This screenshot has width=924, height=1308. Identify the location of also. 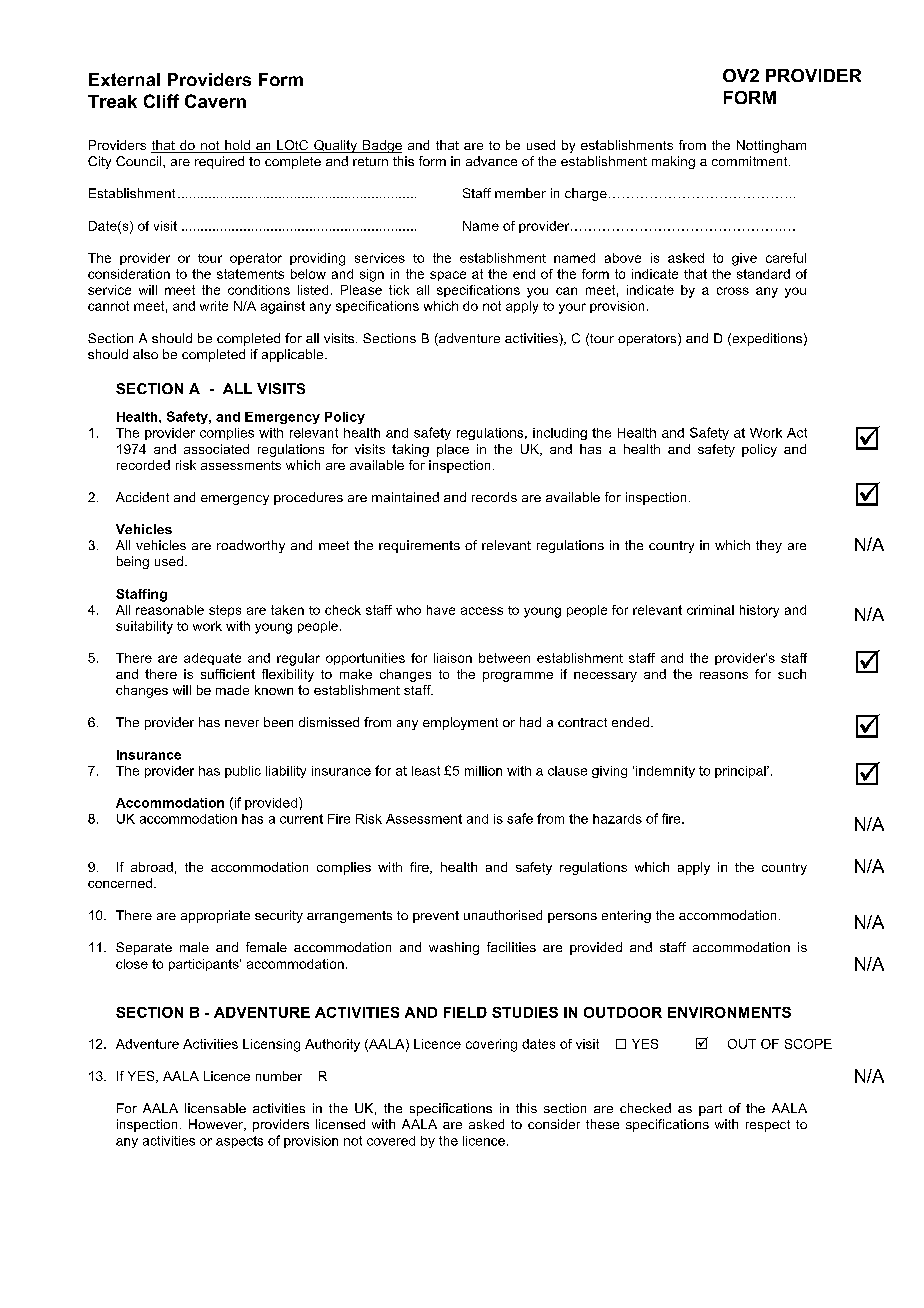
(145, 354).
